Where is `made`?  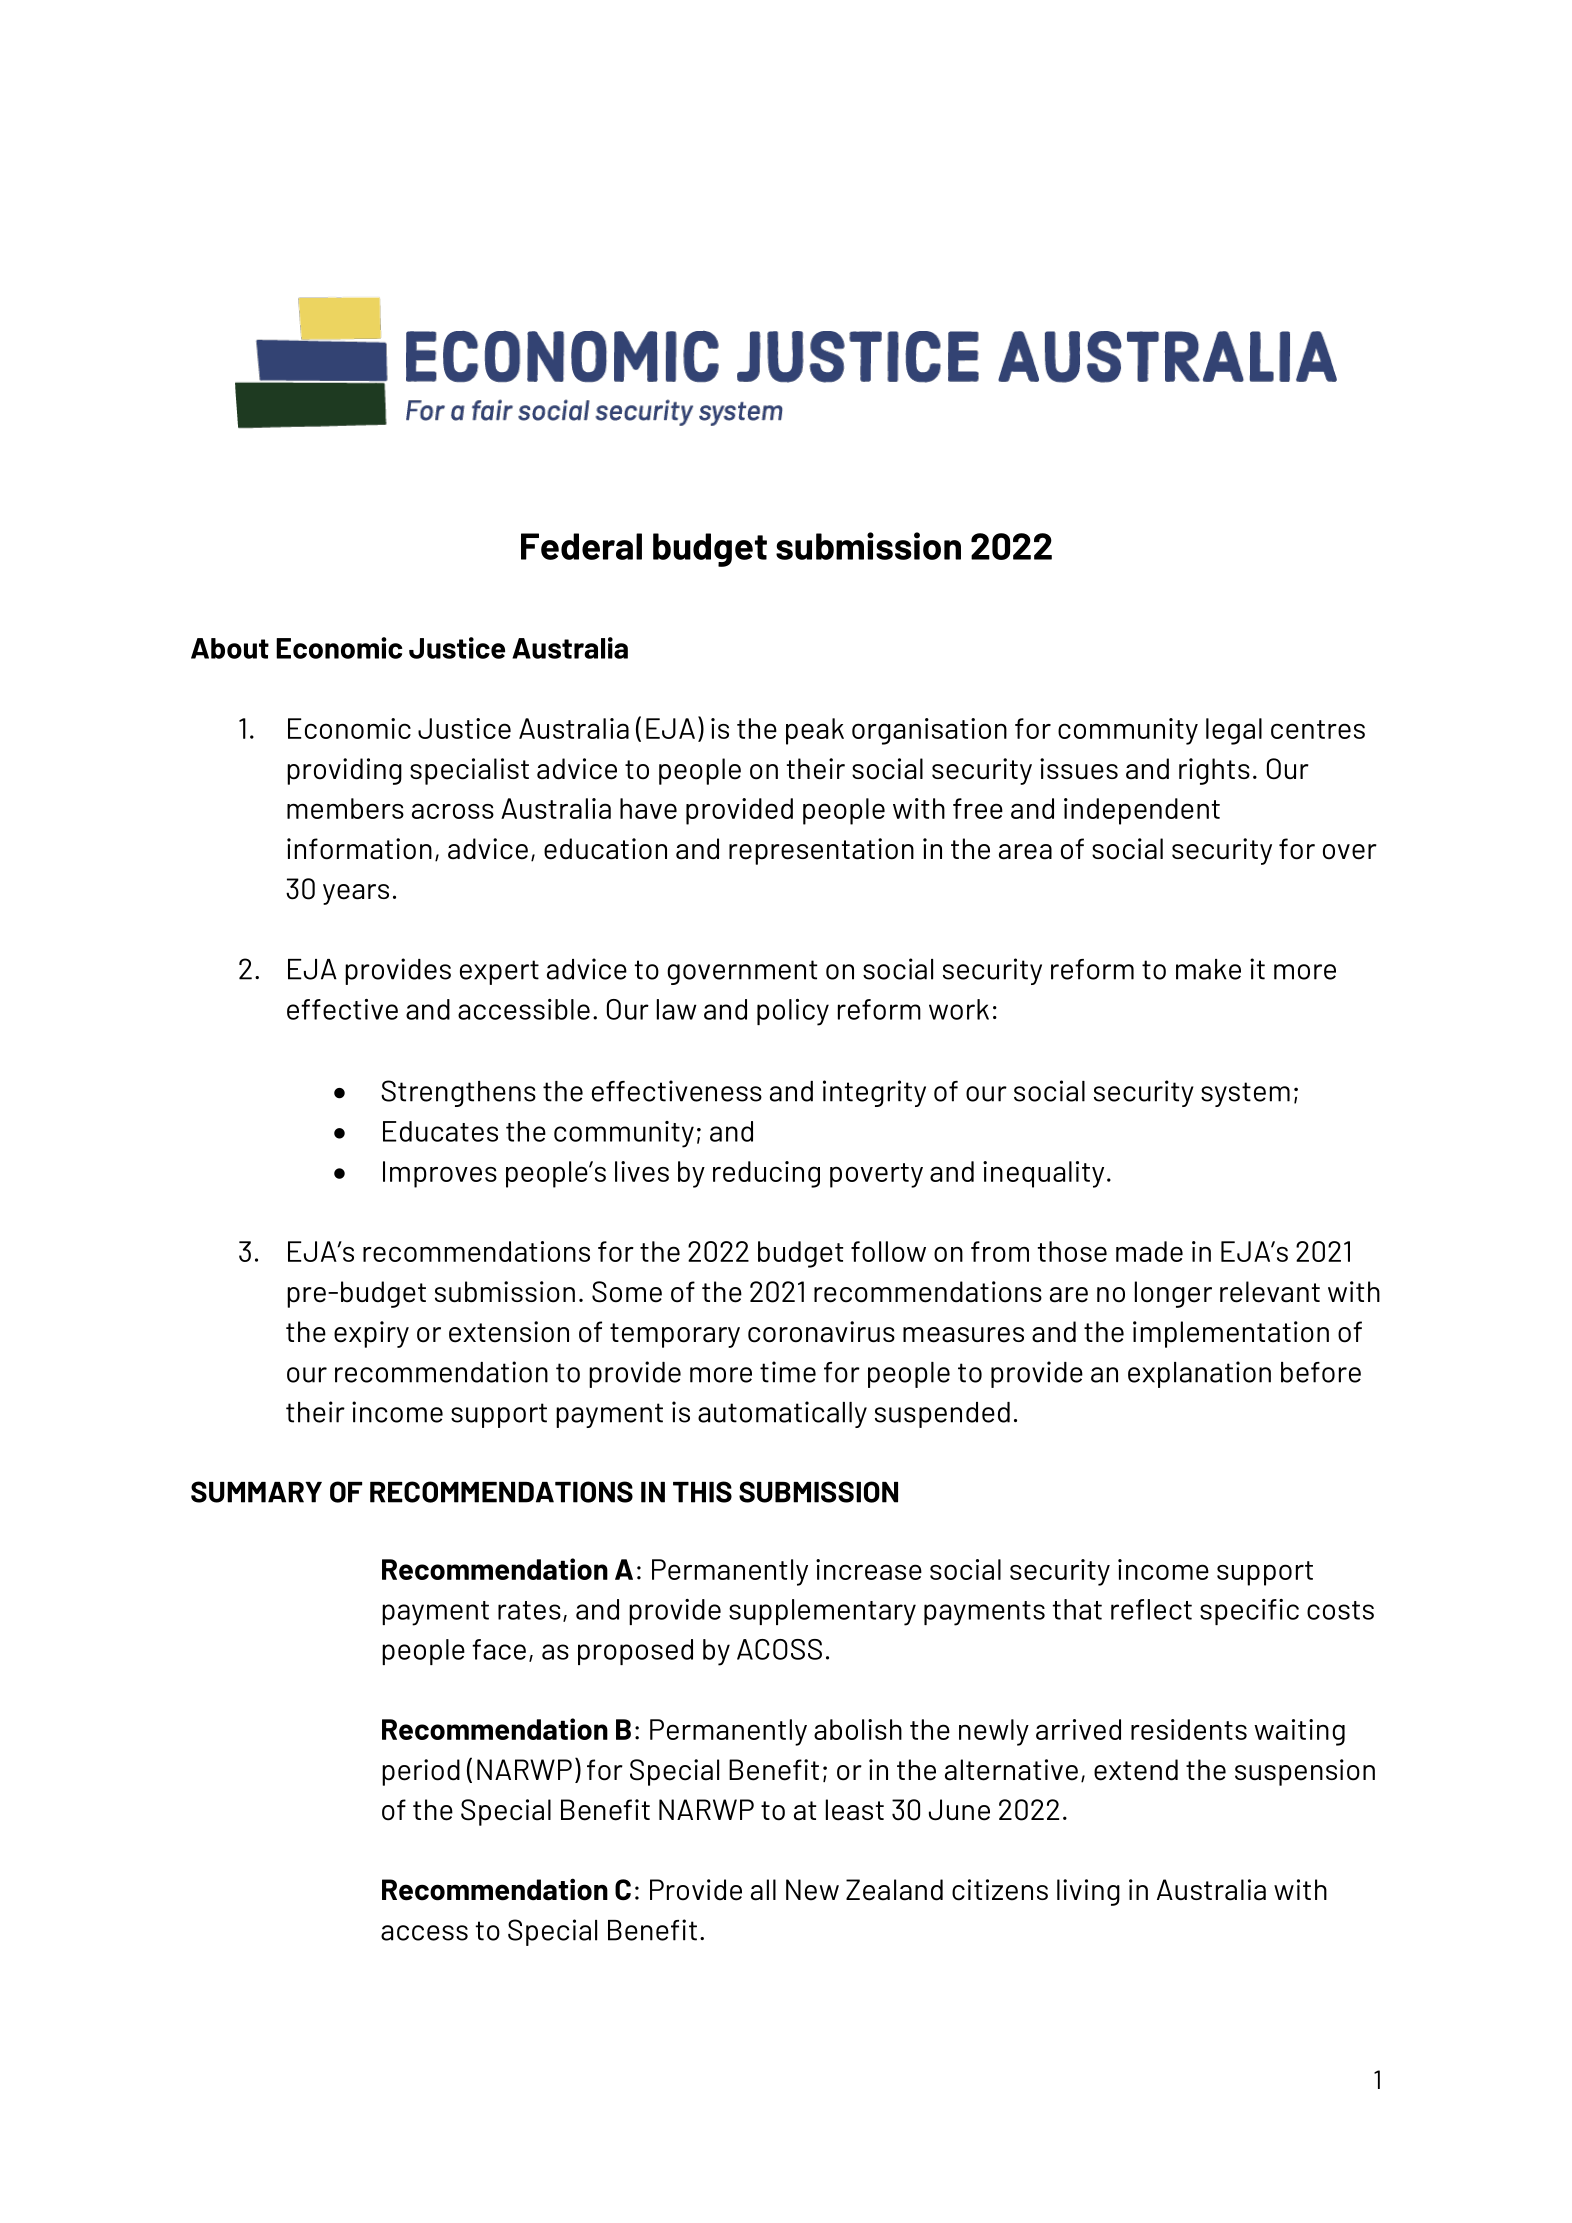 made is located at coordinates (1149, 1251).
